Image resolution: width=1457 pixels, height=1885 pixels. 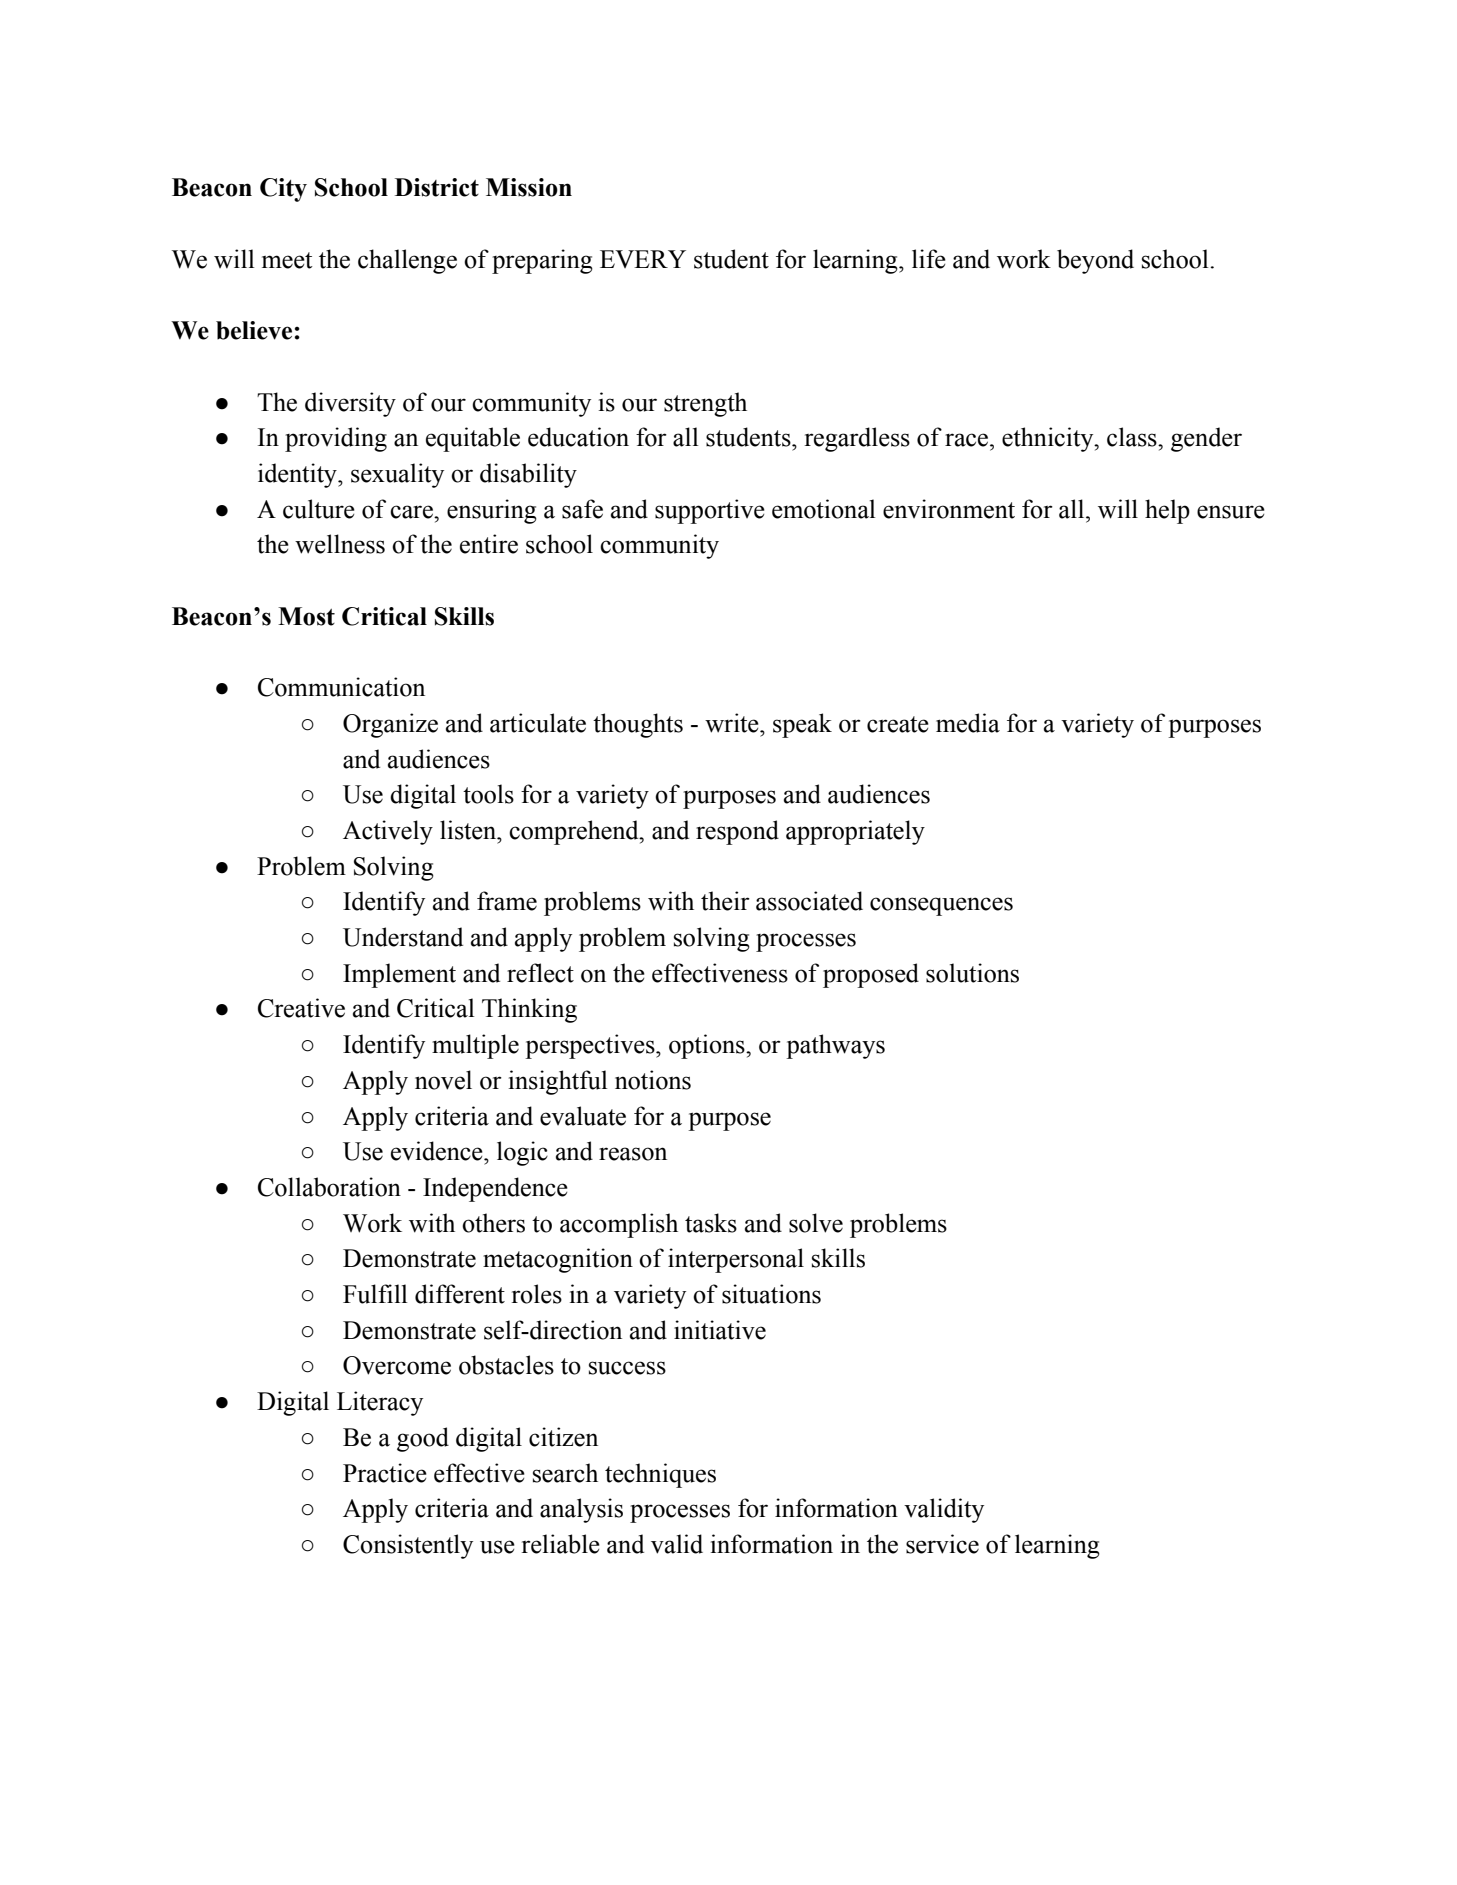 I want to click on beyond, so click(x=1095, y=261).
